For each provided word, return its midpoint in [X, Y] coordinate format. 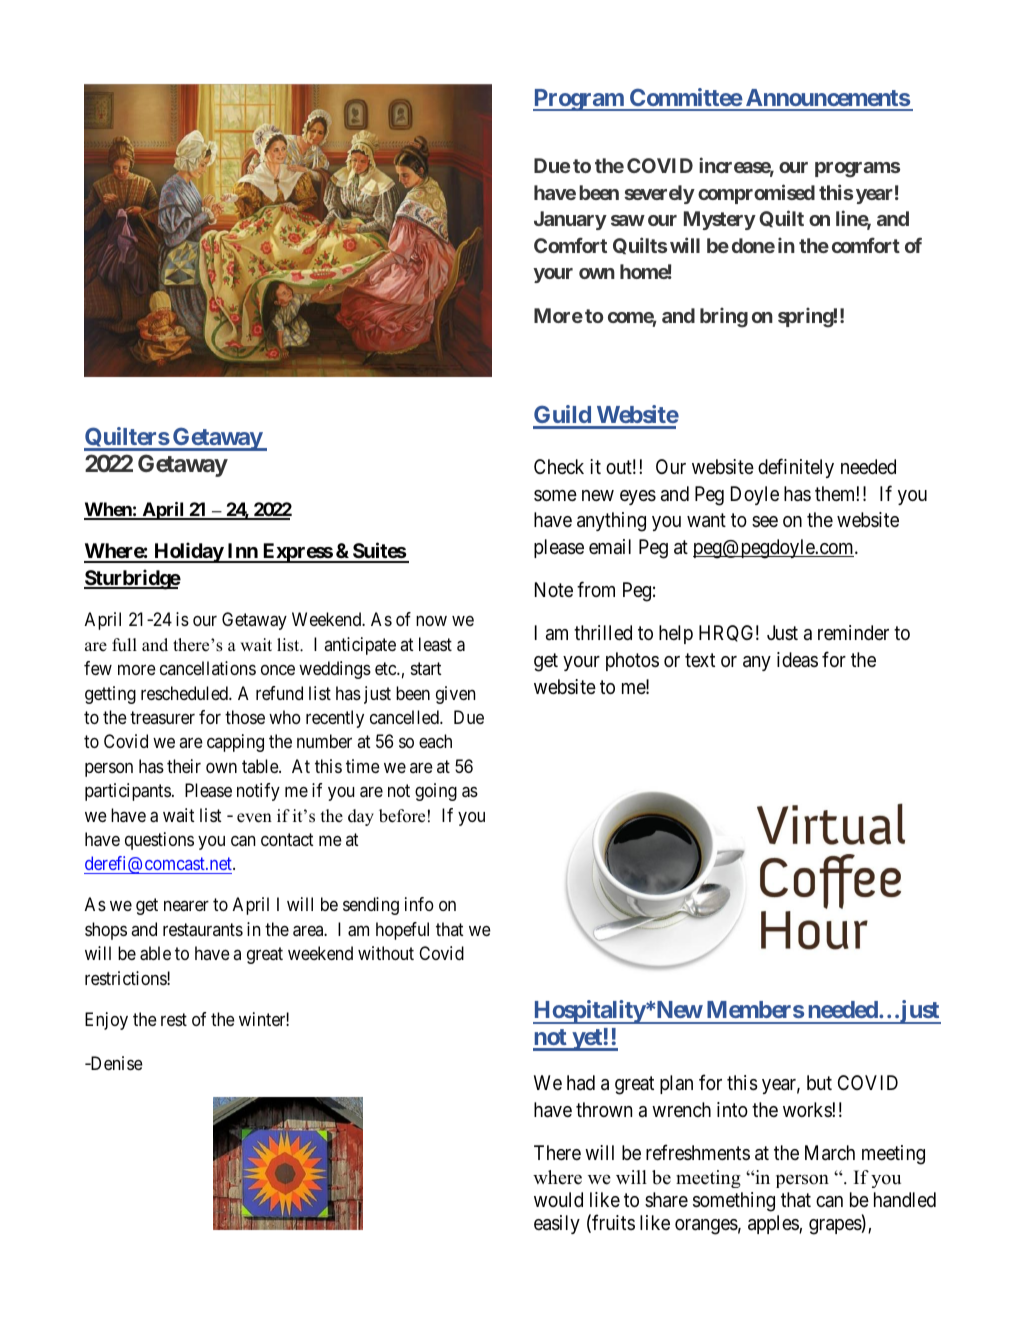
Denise [115, 1063]
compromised [756, 194]
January [570, 220]
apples [774, 1224]
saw [628, 220]
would [558, 1199]
